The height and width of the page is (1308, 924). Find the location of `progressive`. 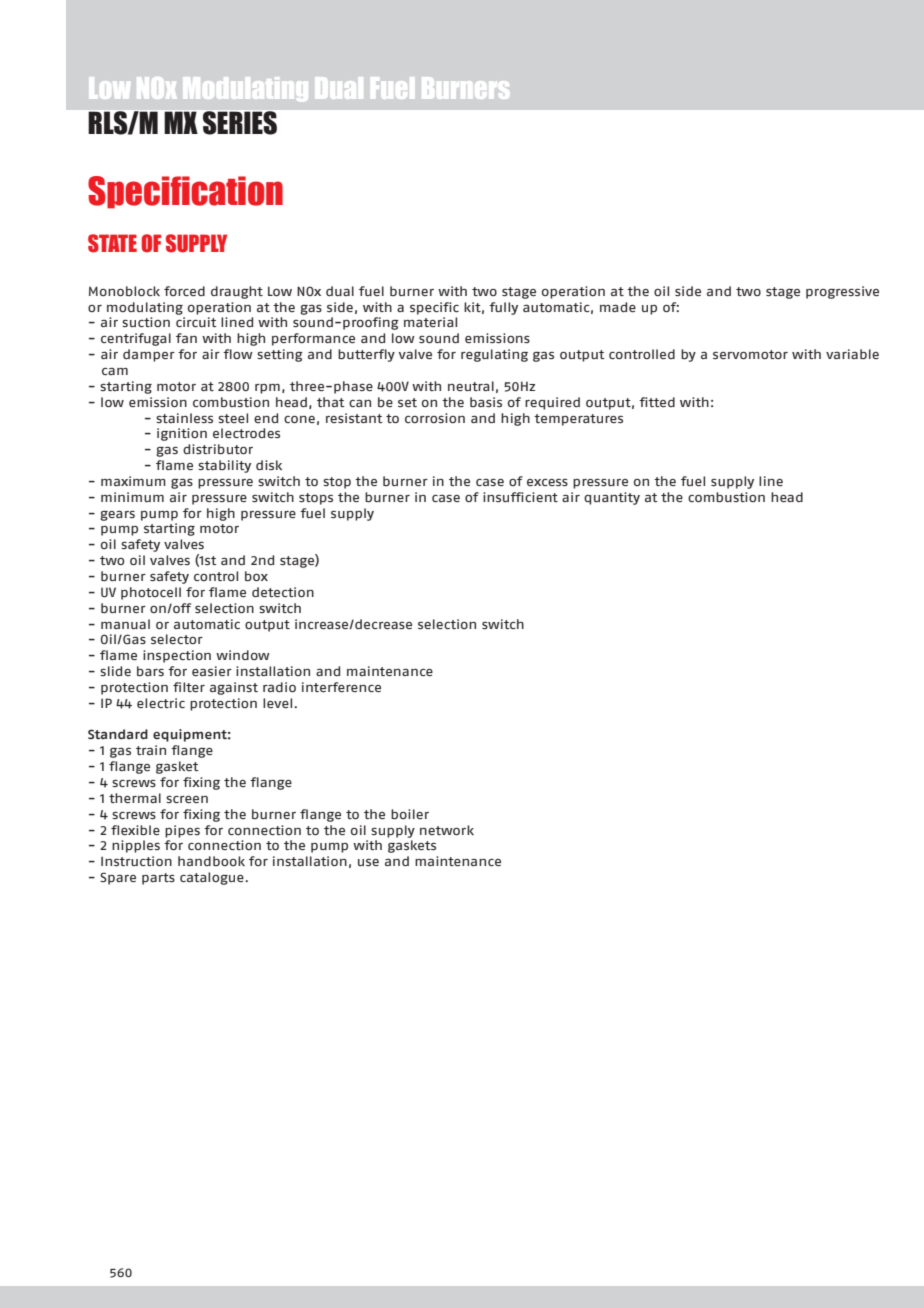

progressive is located at coordinates (842, 292).
